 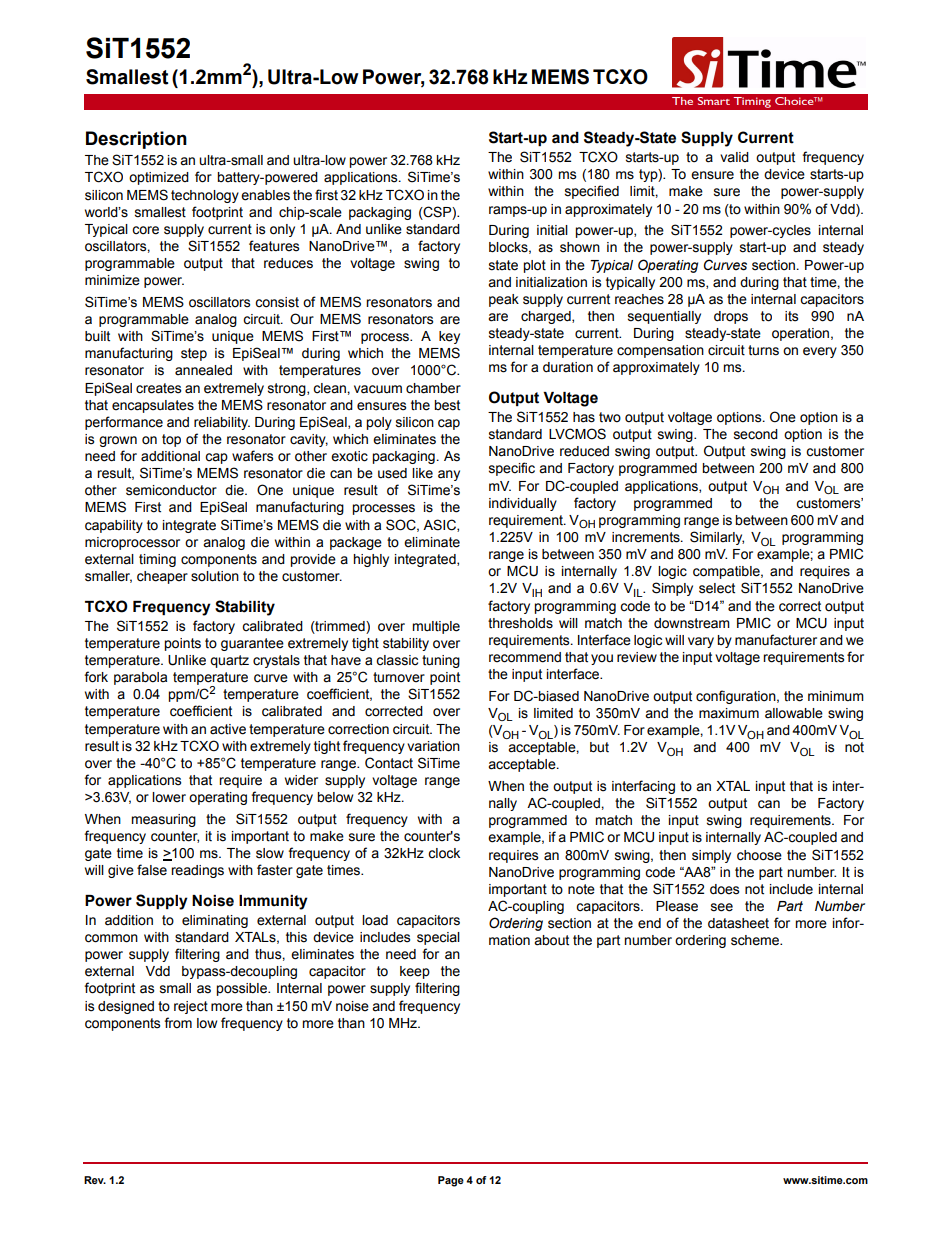 I want to click on manufacturer, so click(x=776, y=640).
